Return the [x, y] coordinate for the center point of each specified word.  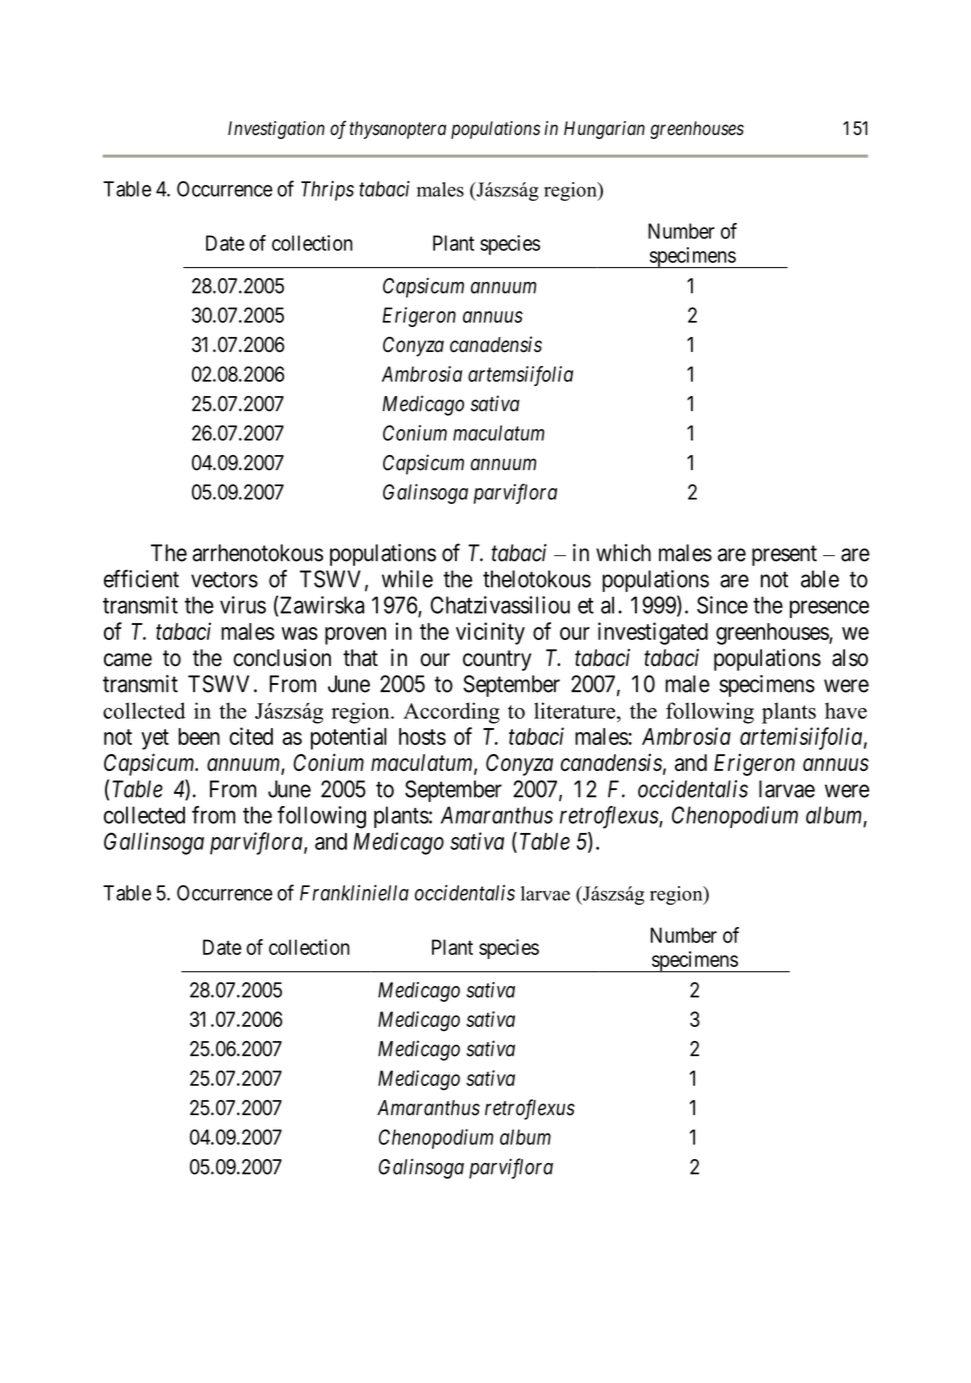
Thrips [327, 191]
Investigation [276, 130]
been [199, 736]
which [623, 553]
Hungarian [604, 130]
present [784, 555]
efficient [141, 578]
